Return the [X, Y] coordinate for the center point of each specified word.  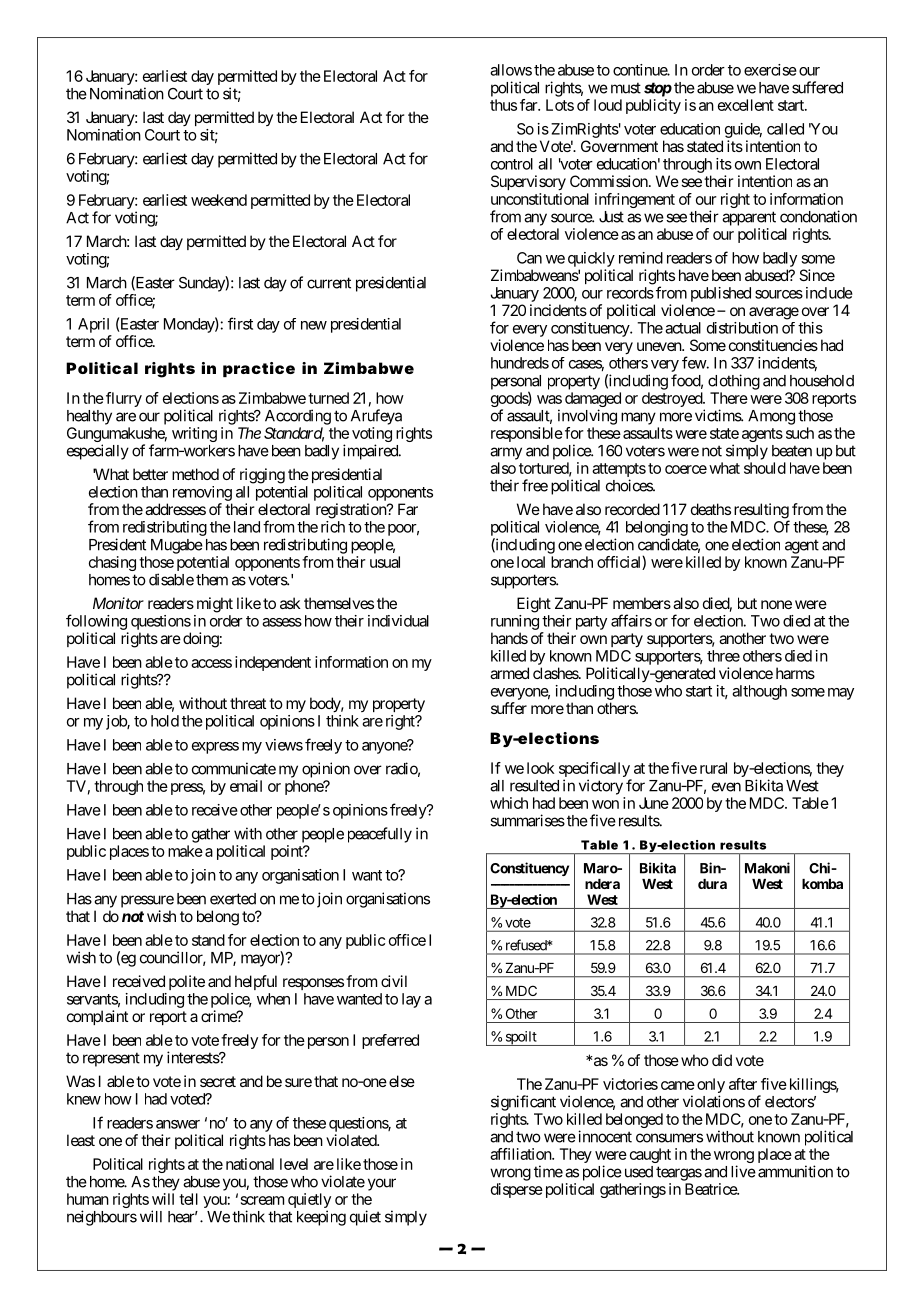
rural [713, 768]
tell [188, 1199]
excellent [746, 105]
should [765, 468]
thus [503, 105]
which [509, 803]
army [506, 453]
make [185, 851]
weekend [219, 200]
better [150, 474]
